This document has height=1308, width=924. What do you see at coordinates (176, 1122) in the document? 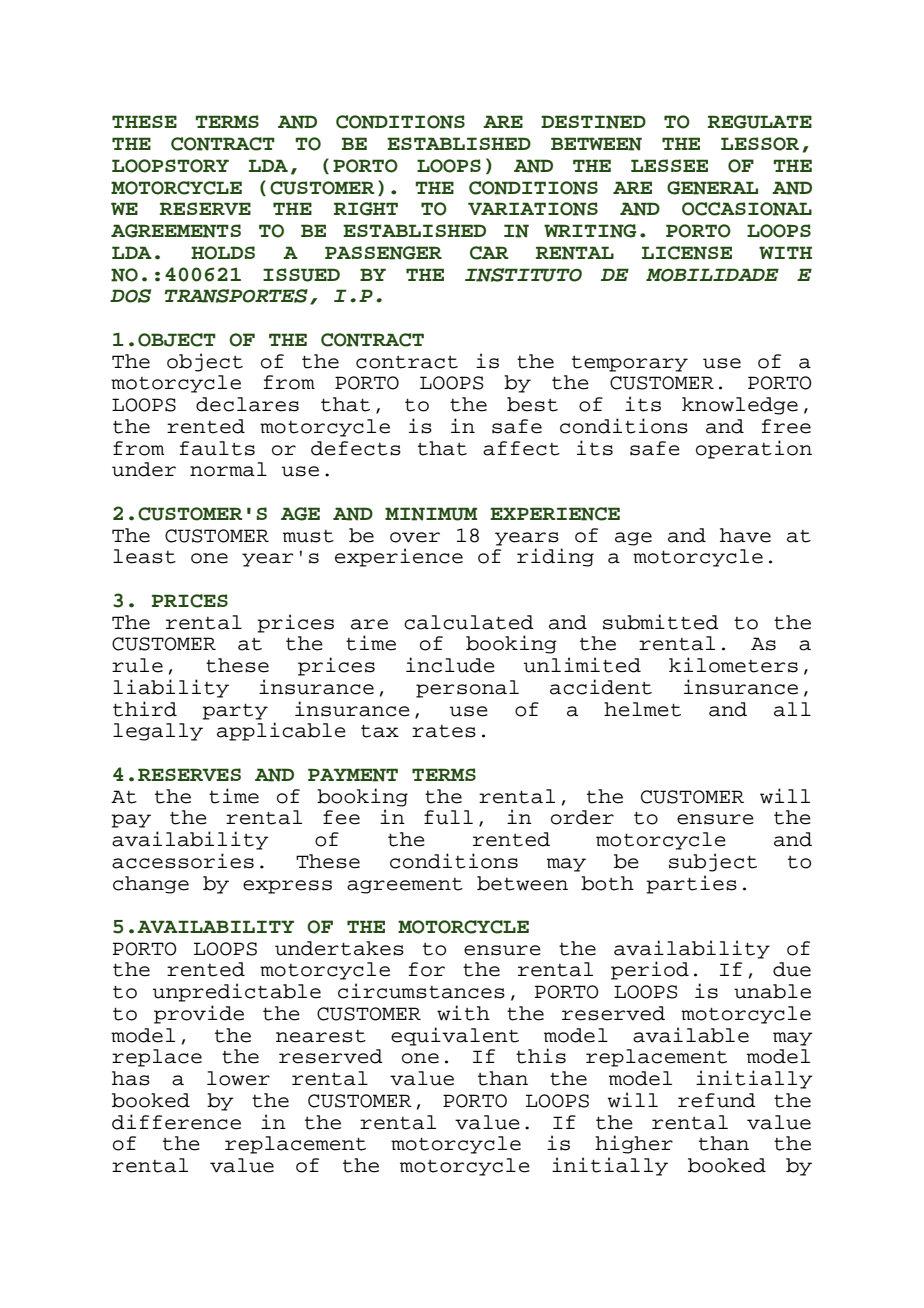
I see `difference` at bounding box center [176, 1122].
